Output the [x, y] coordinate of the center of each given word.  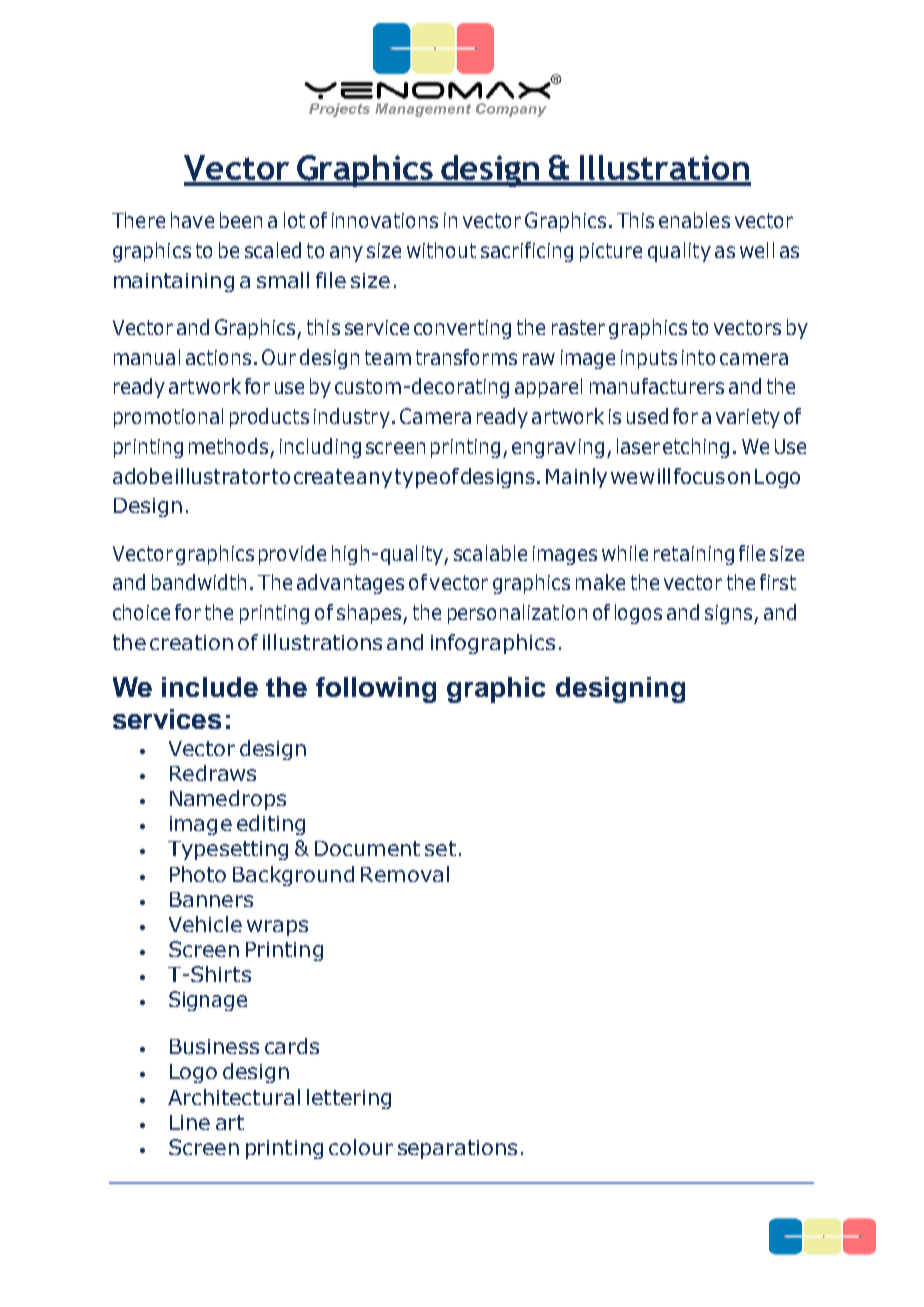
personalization [517, 614]
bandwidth [199, 582]
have [192, 220]
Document [367, 848]
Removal [405, 874]
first [778, 582]
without [441, 250]
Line [190, 1122]
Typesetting [228, 850]
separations [457, 1149]
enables [694, 220]
